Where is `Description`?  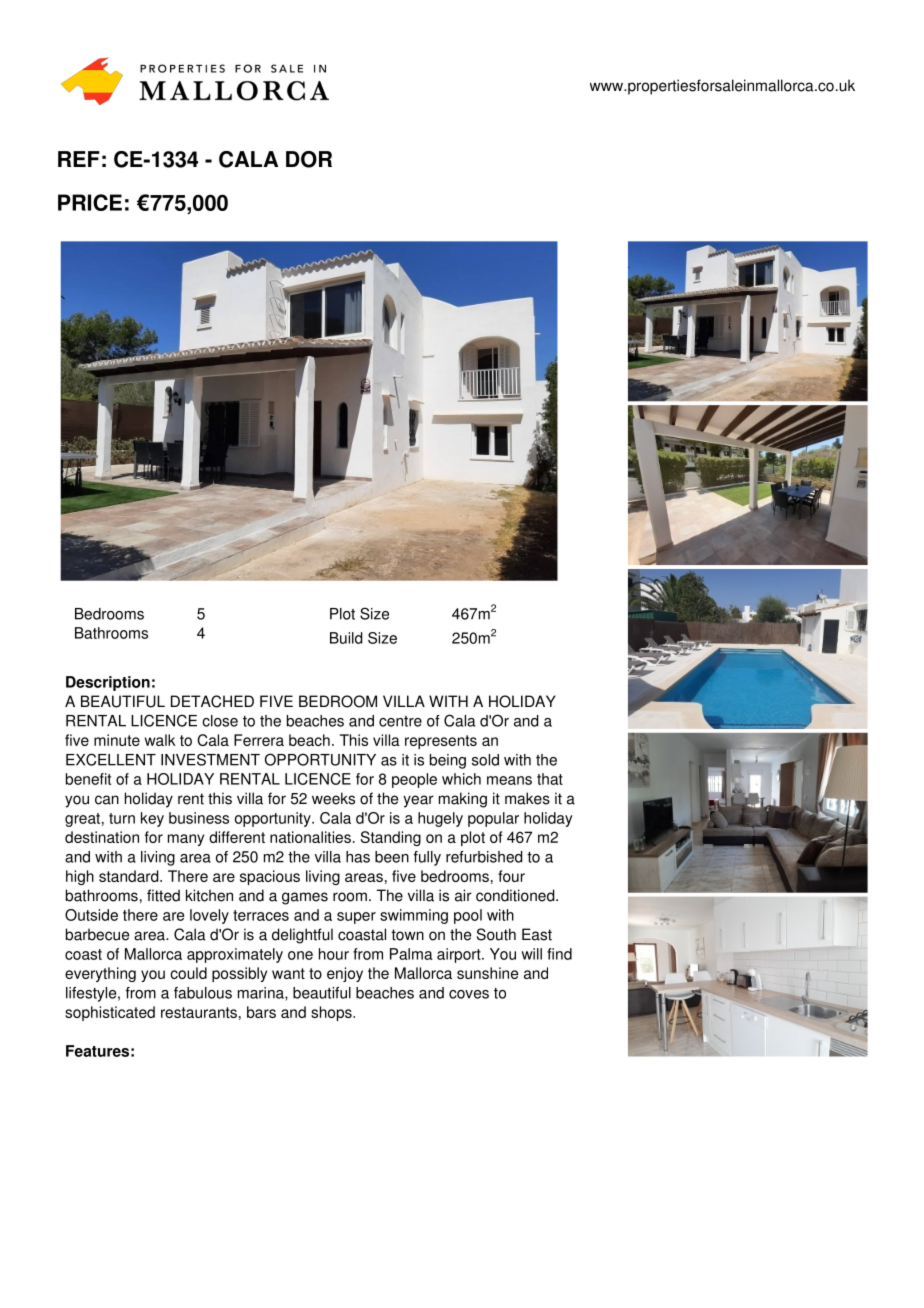
Description is located at coordinates (108, 683).
